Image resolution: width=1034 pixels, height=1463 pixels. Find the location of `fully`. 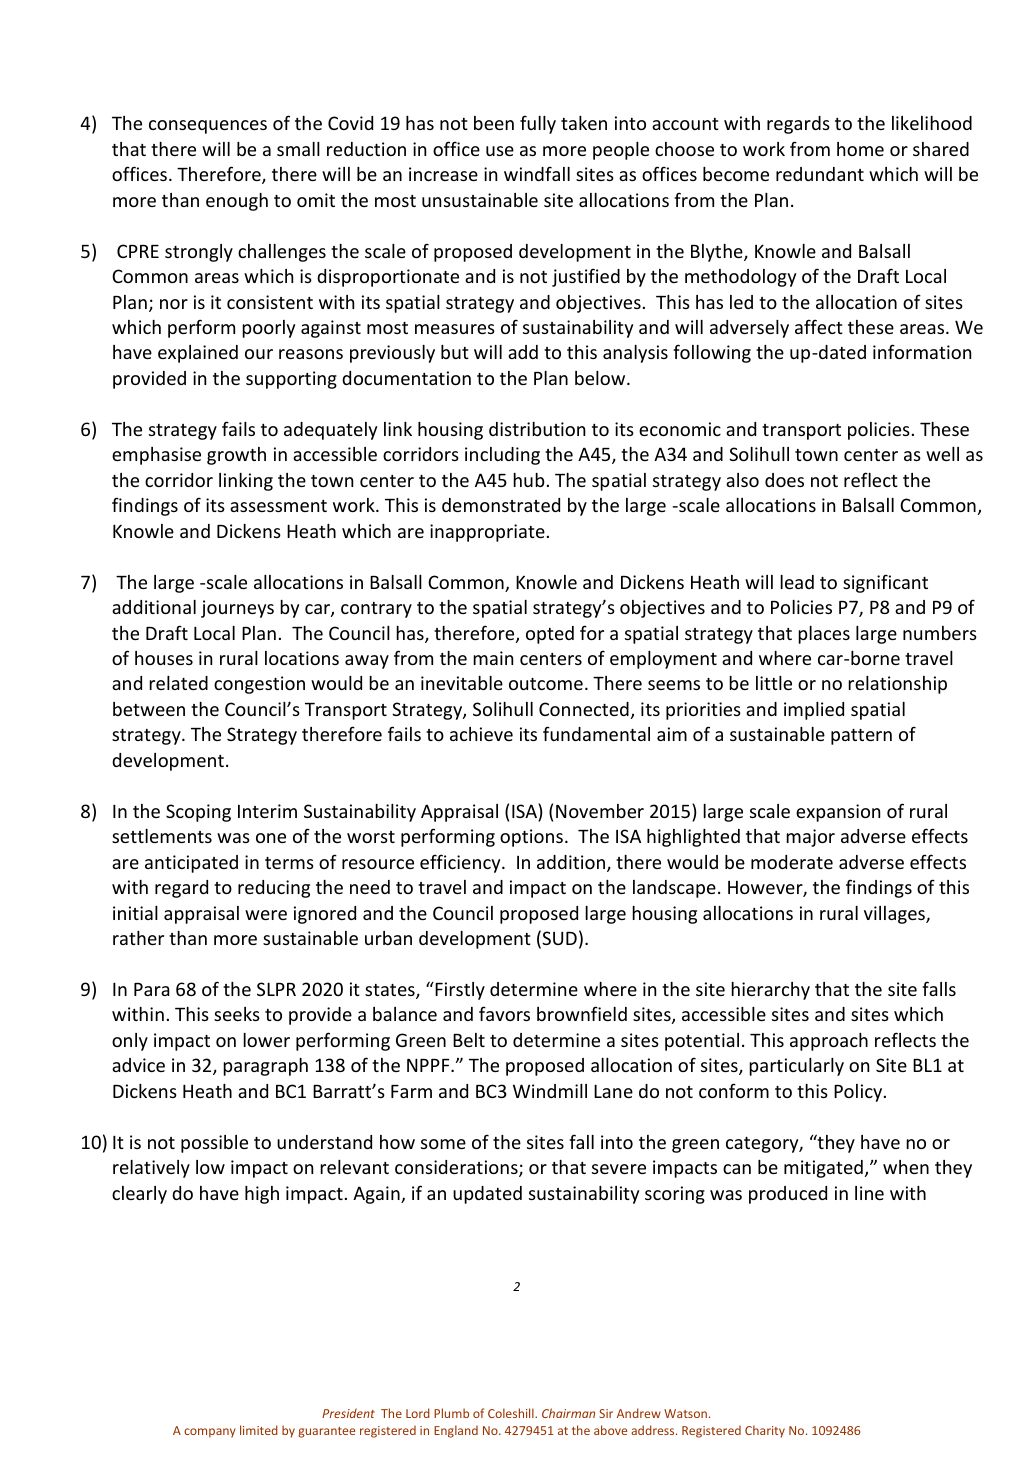

fully is located at coordinates (538, 124).
